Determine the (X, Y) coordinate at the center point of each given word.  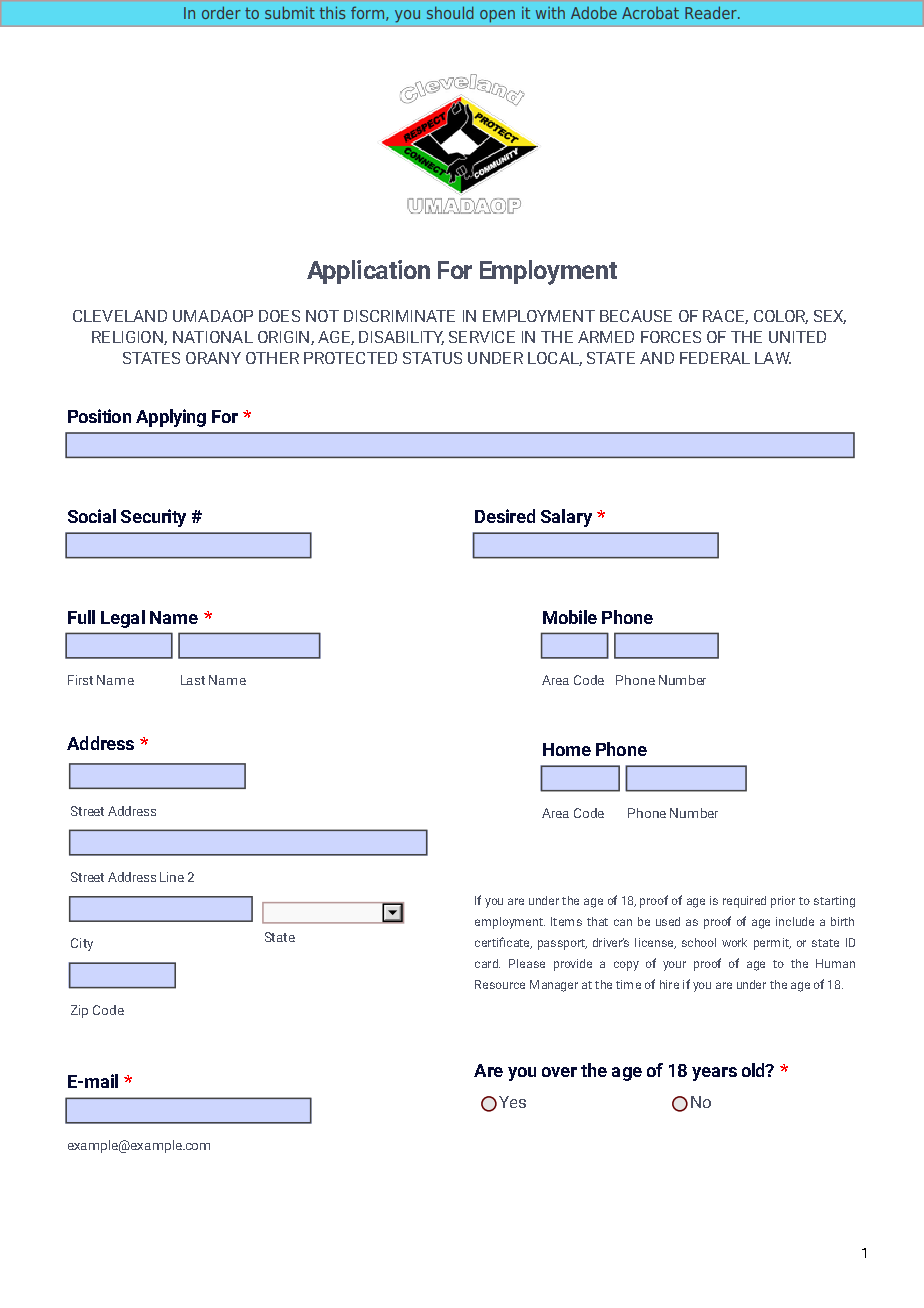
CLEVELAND (120, 316)
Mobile (570, 617)
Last (193, 680)
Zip (79, 1011)
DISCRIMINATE (399, 316)
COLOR (781, 317)
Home (567, 749)
